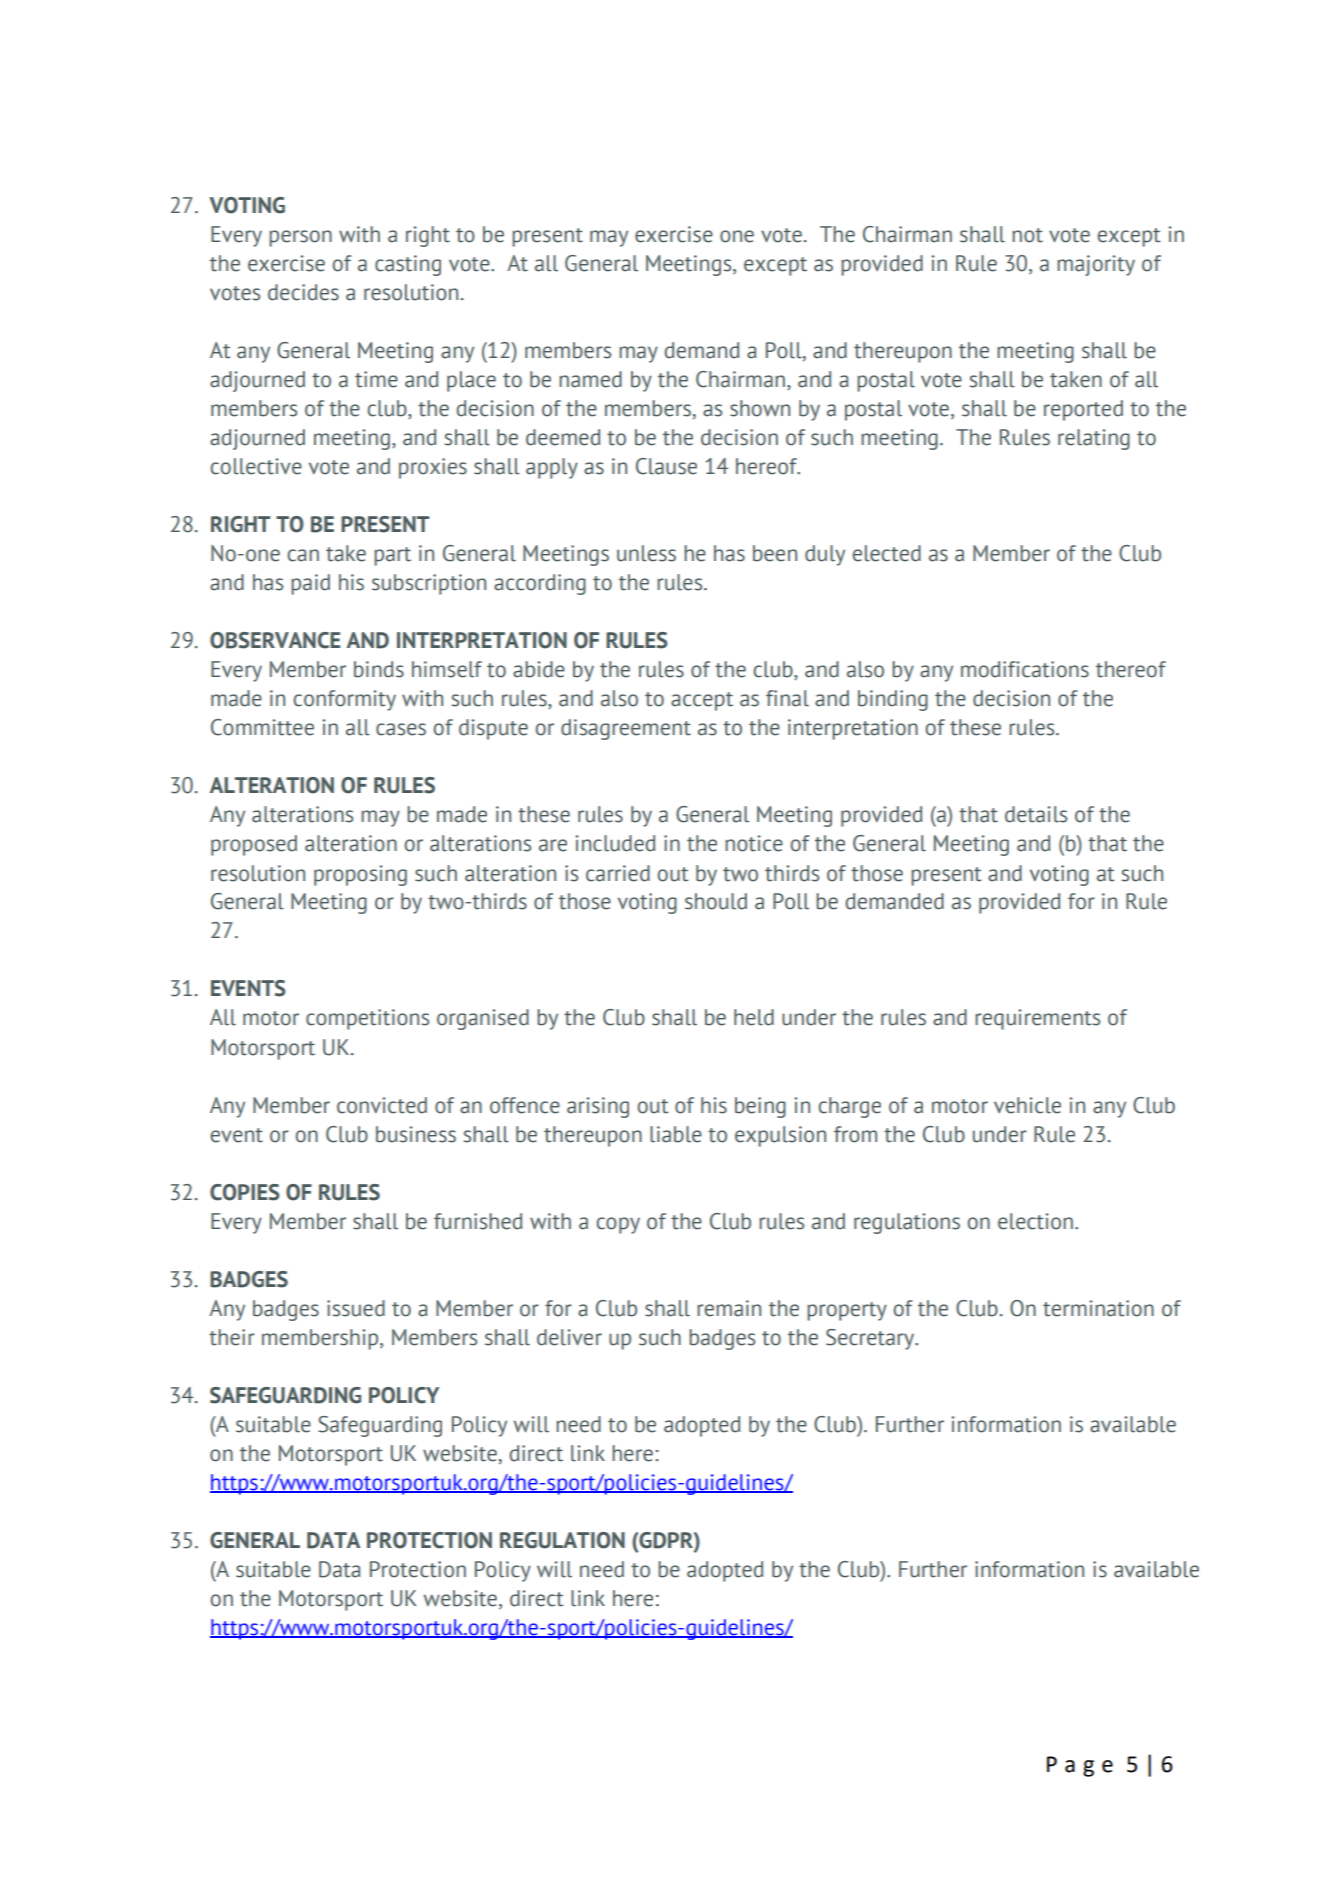 The height and width of the page is (1889, 1332). What do you see at coordinates (310, 584) in the page?
I see `paid` at bounding box center [310, 584].
